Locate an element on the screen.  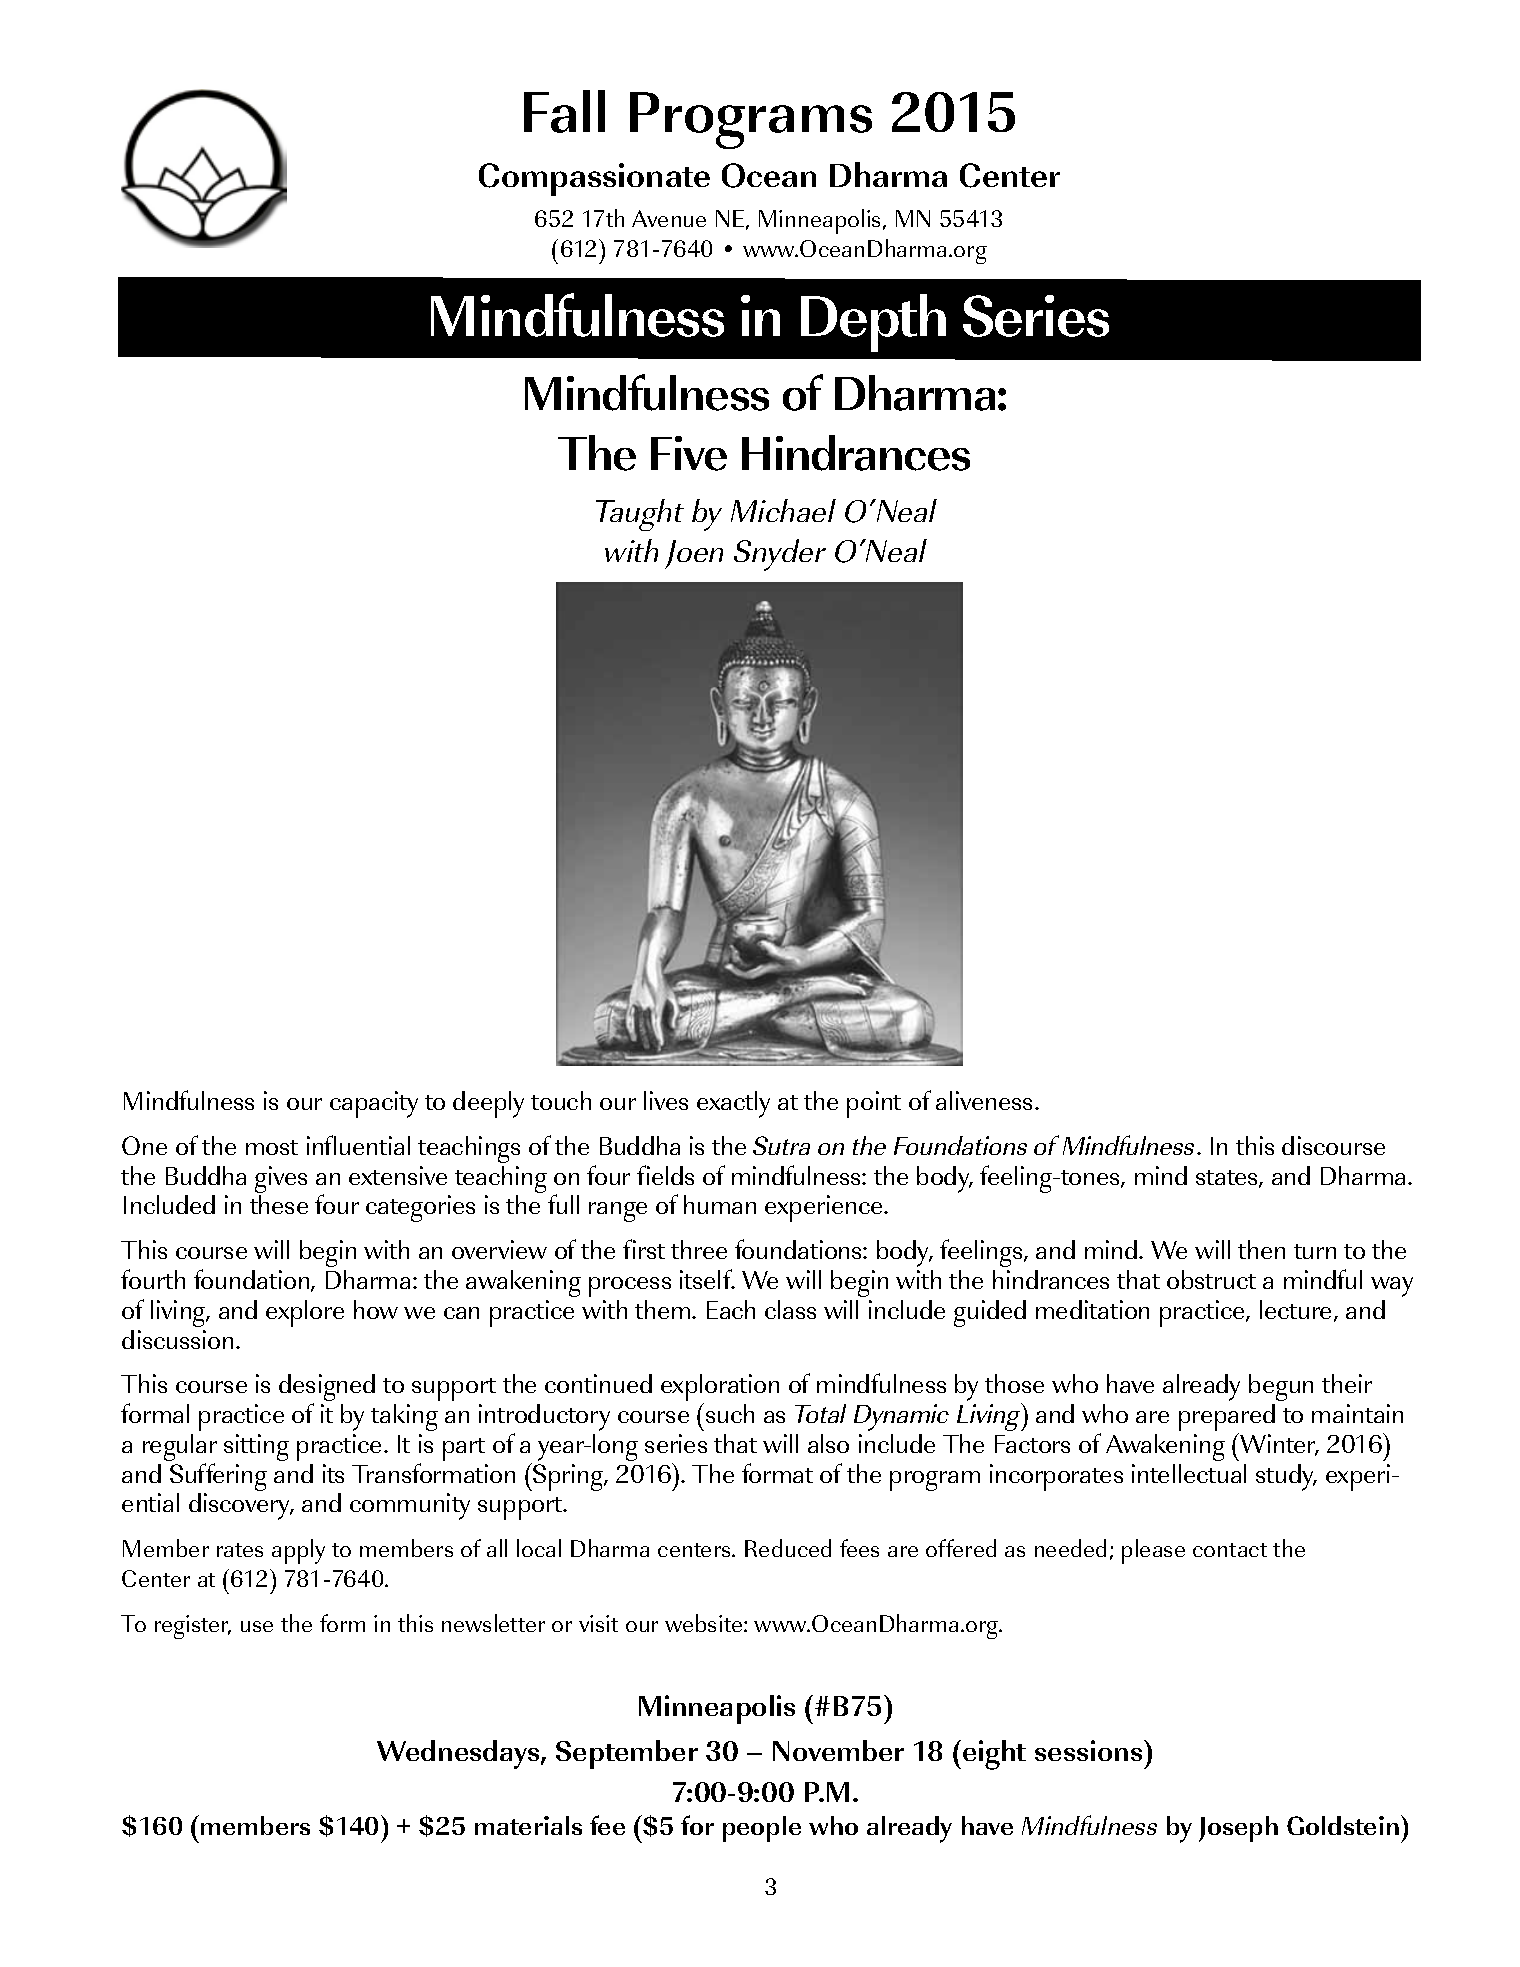
Fall is located at coordinates (564, 111).
